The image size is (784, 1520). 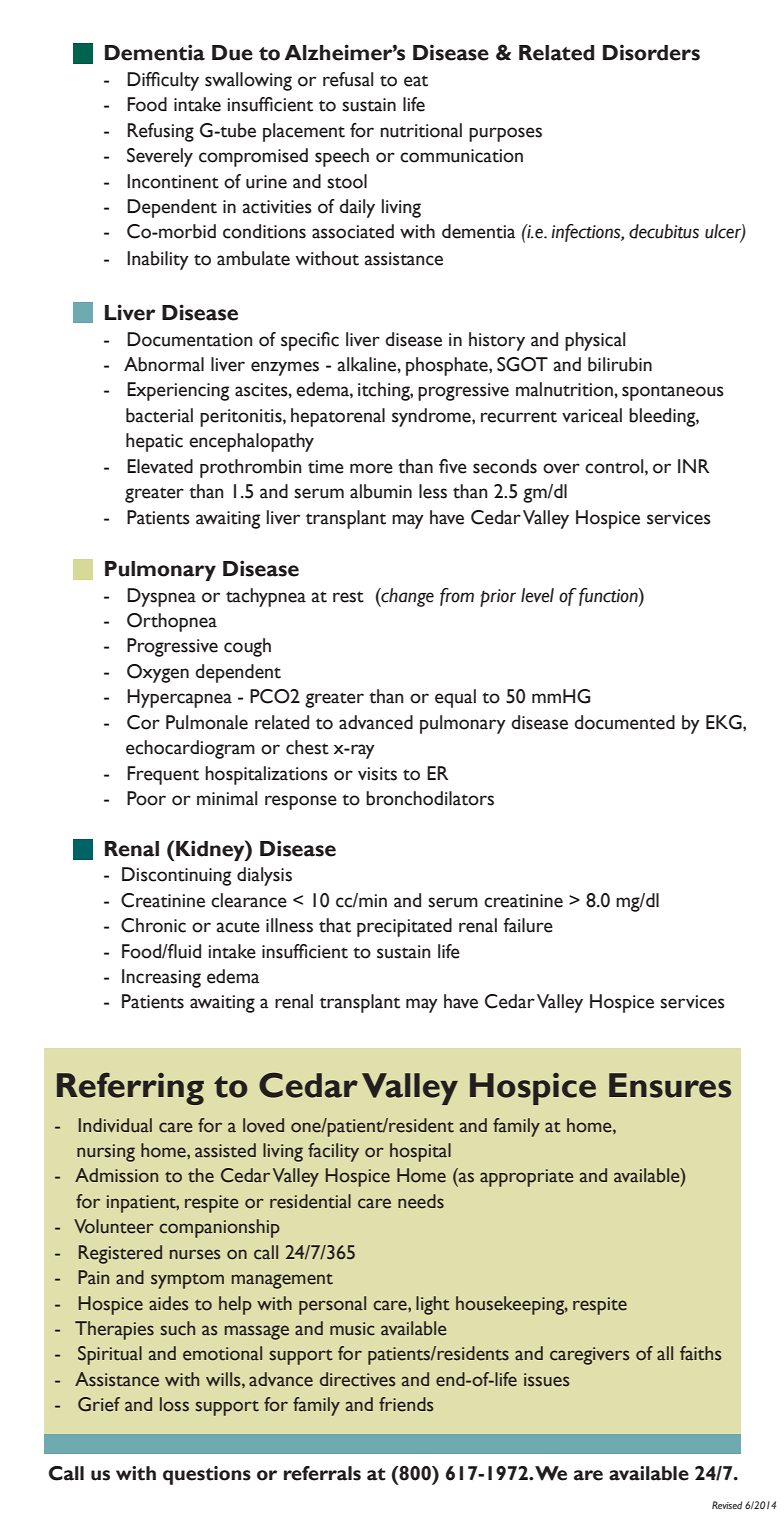 What do you see at coordinates (163, 775) in the screenshot?
I see `Frequent` at bounding box center [163, 775].
